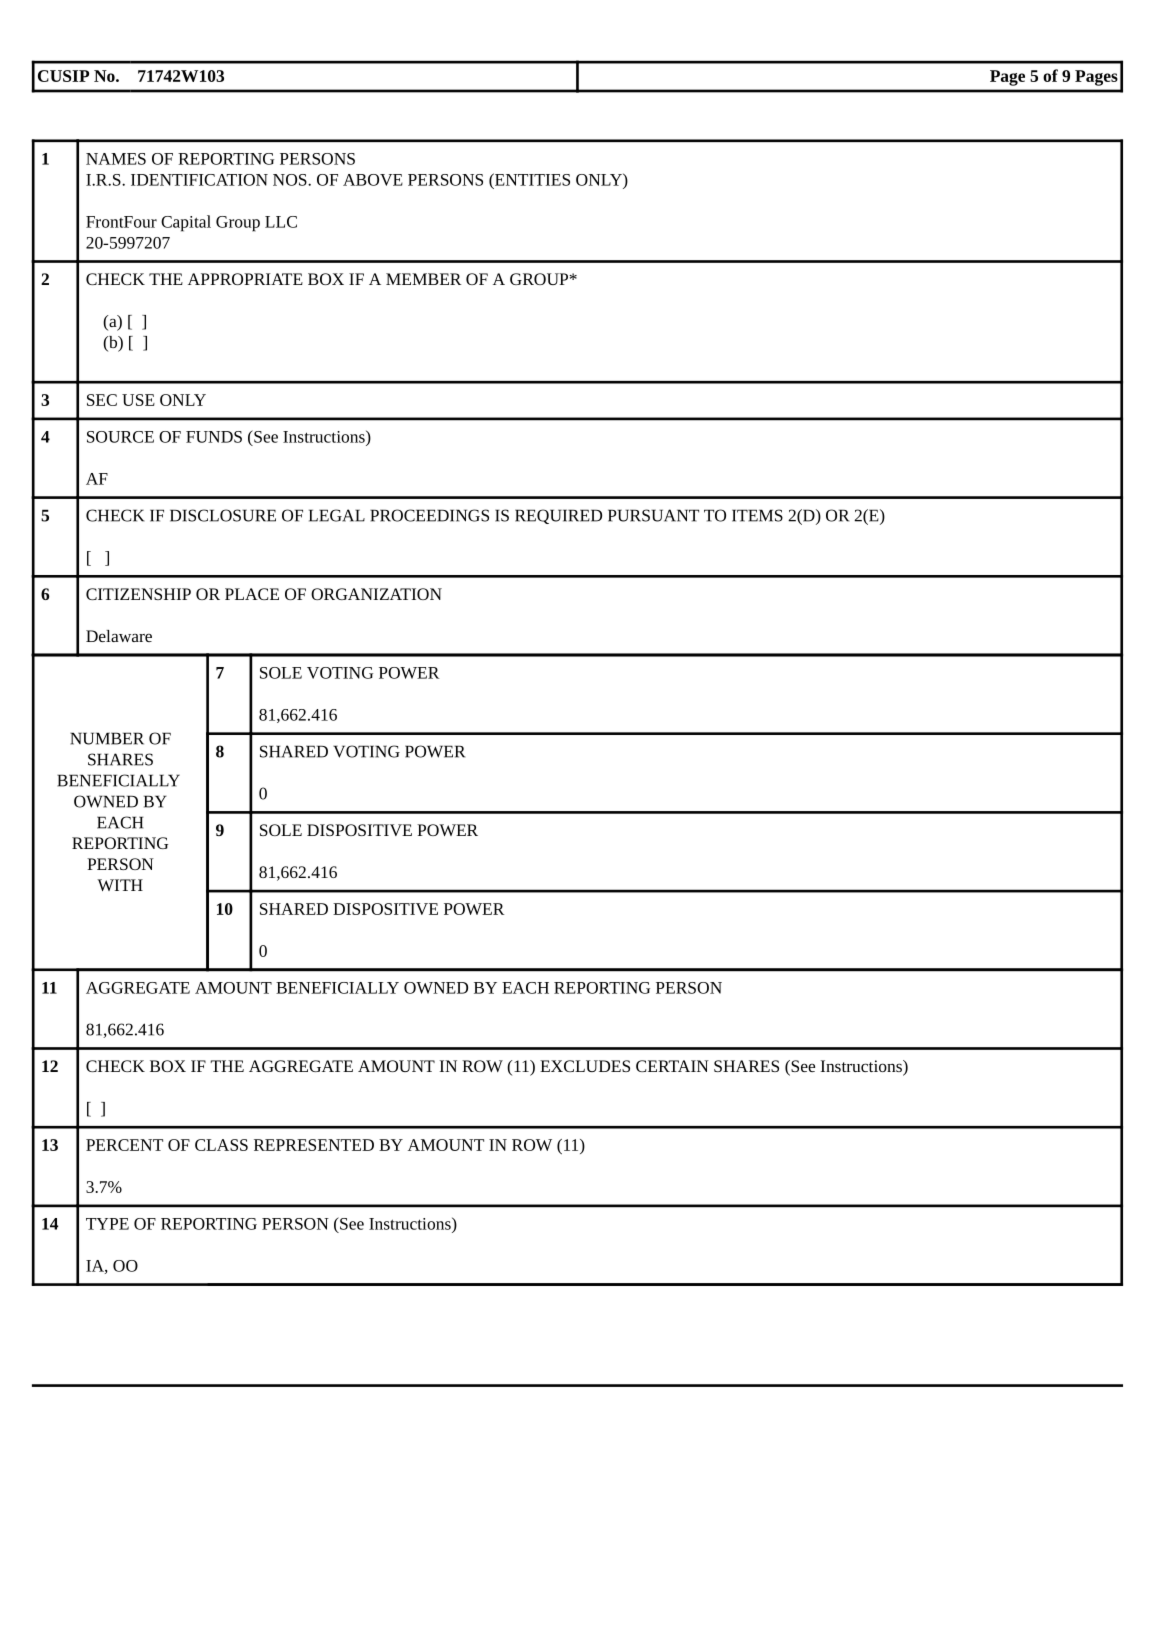 This image has height=1636, width=1156. I want to click on EXCLUDES, so click(585, 1066).
